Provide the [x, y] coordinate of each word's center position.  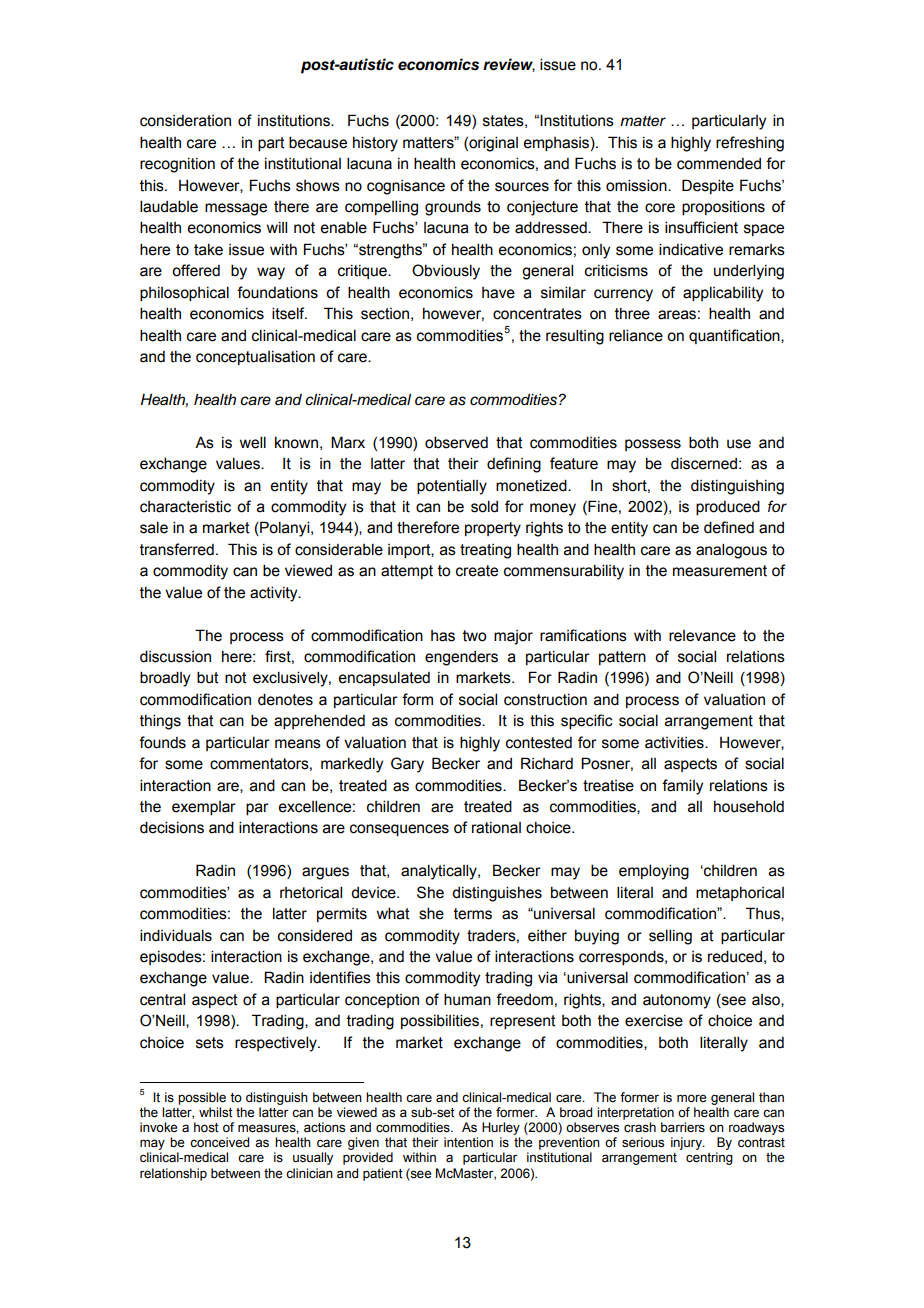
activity [275, 594]
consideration [185, 121]
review [509, 65]
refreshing [750, 144]
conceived [219, 1142]
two [474, 636]
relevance [702, 636]
